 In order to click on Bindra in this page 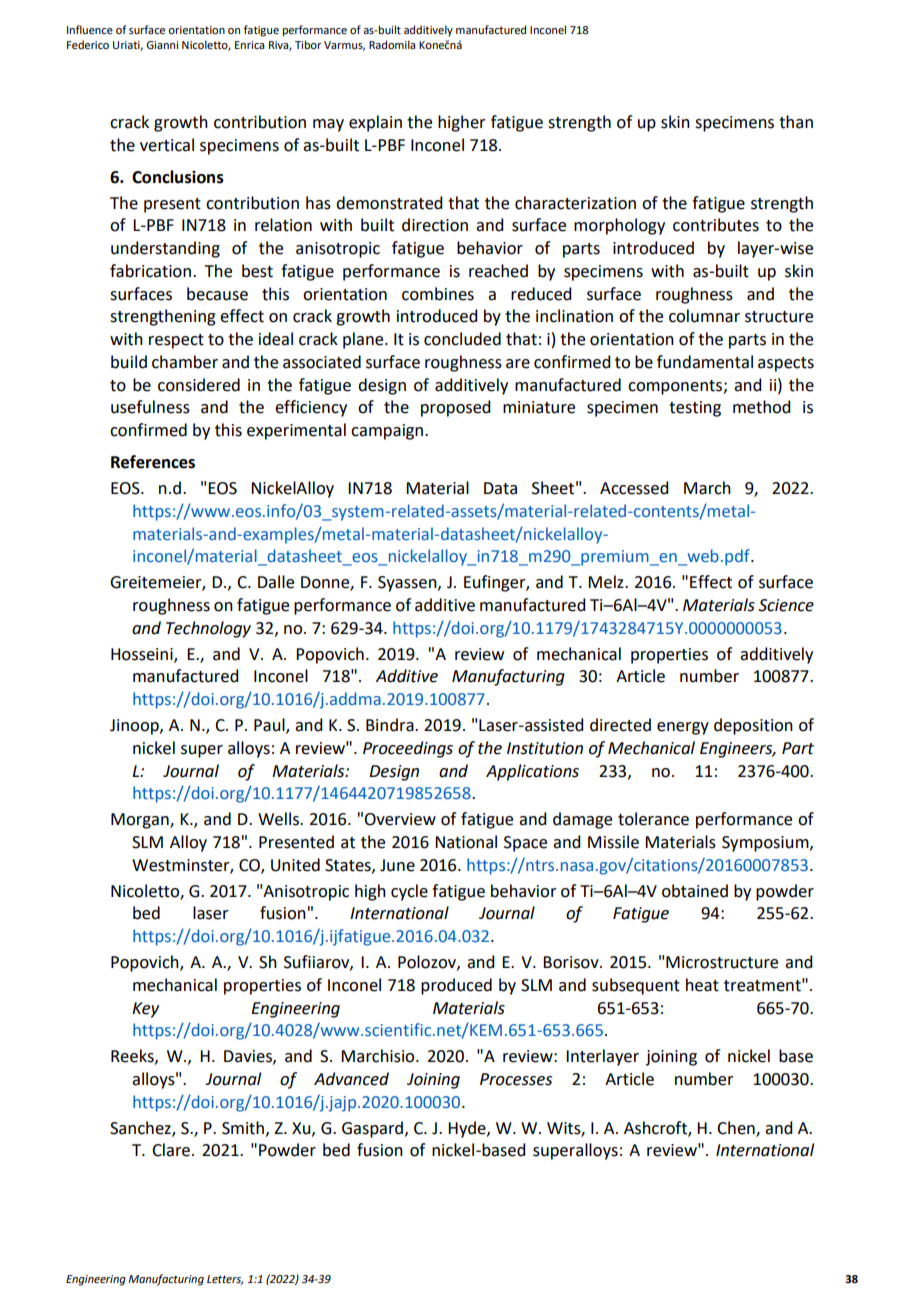, I will do `click(391, 725)`.
